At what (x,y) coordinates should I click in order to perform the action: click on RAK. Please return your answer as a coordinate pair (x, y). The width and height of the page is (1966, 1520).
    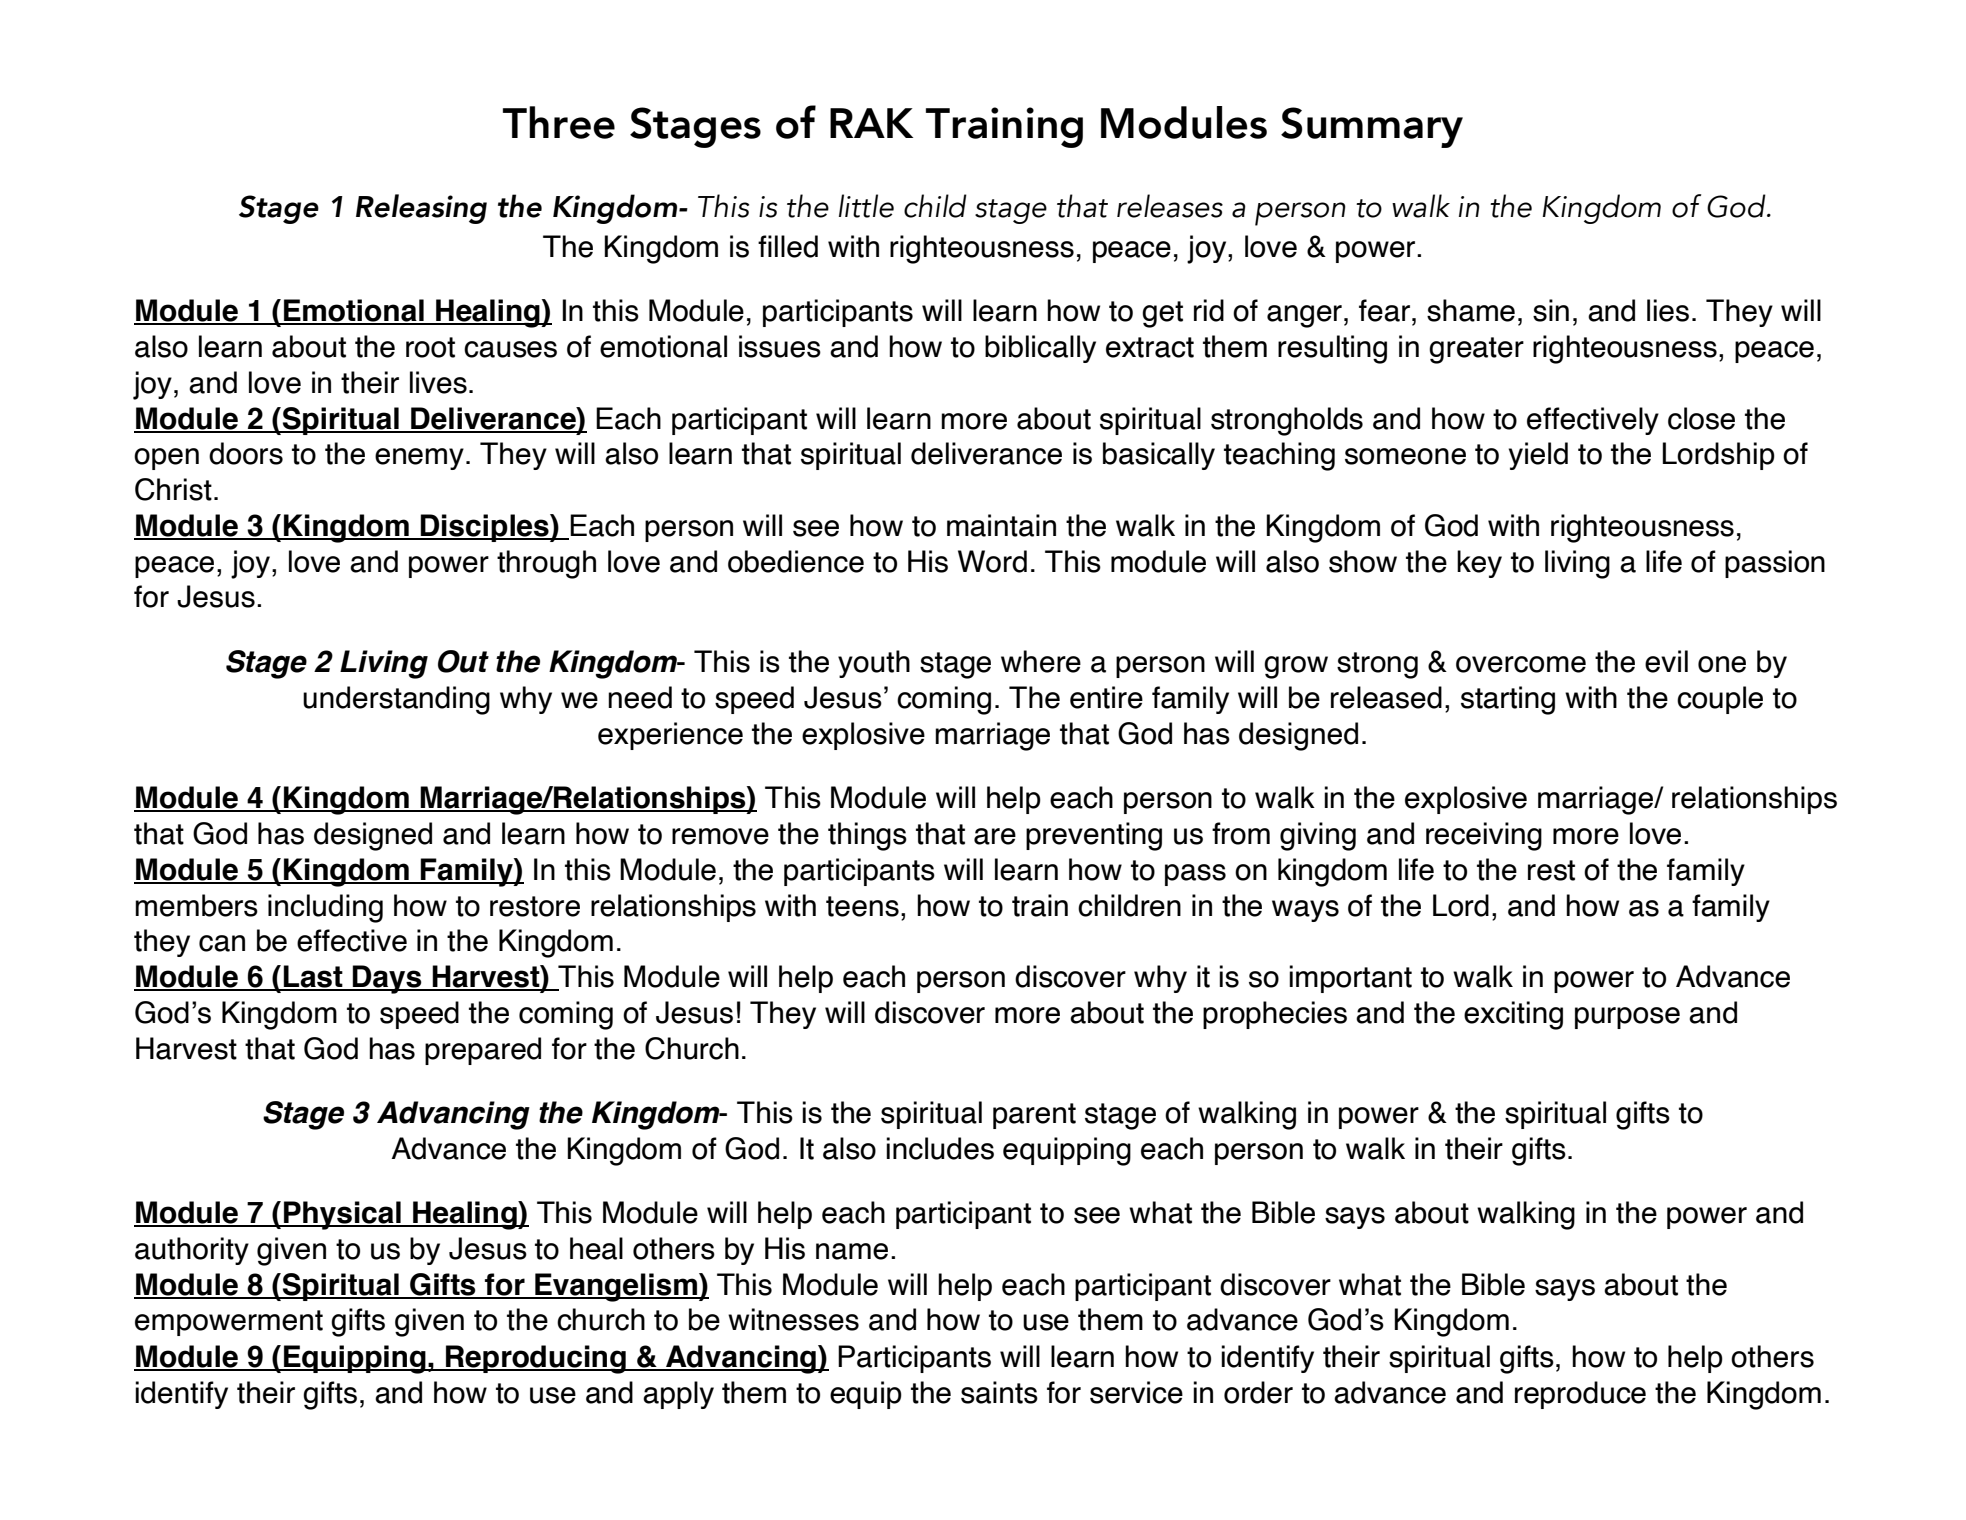
    Looking at the image, I should click on (871, 123).
